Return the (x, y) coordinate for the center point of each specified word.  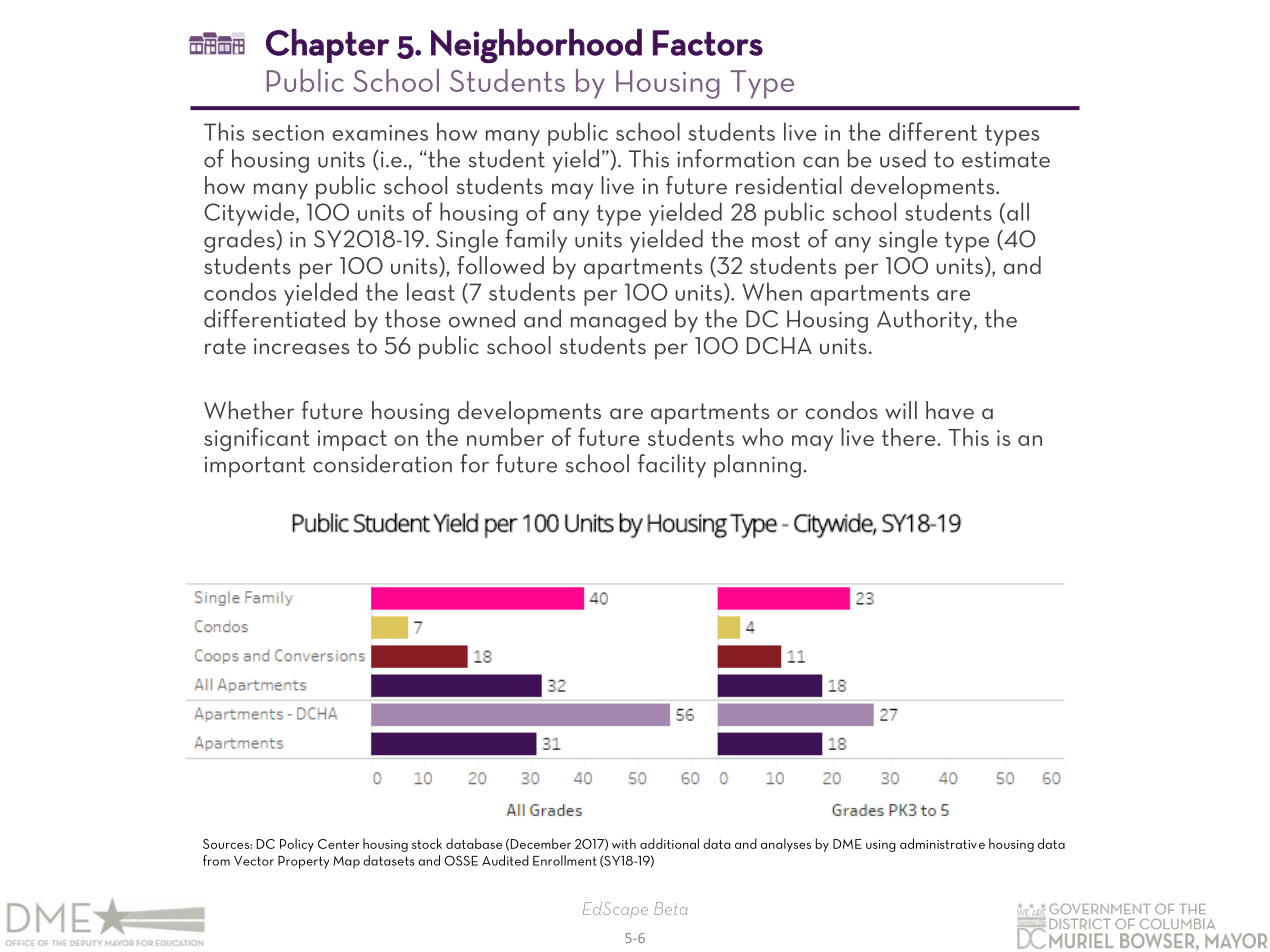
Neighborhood (536, 46)
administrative (942, 843)
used (903, 158)
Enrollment (565, 860)
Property (303, 862)
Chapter (327, 46)
